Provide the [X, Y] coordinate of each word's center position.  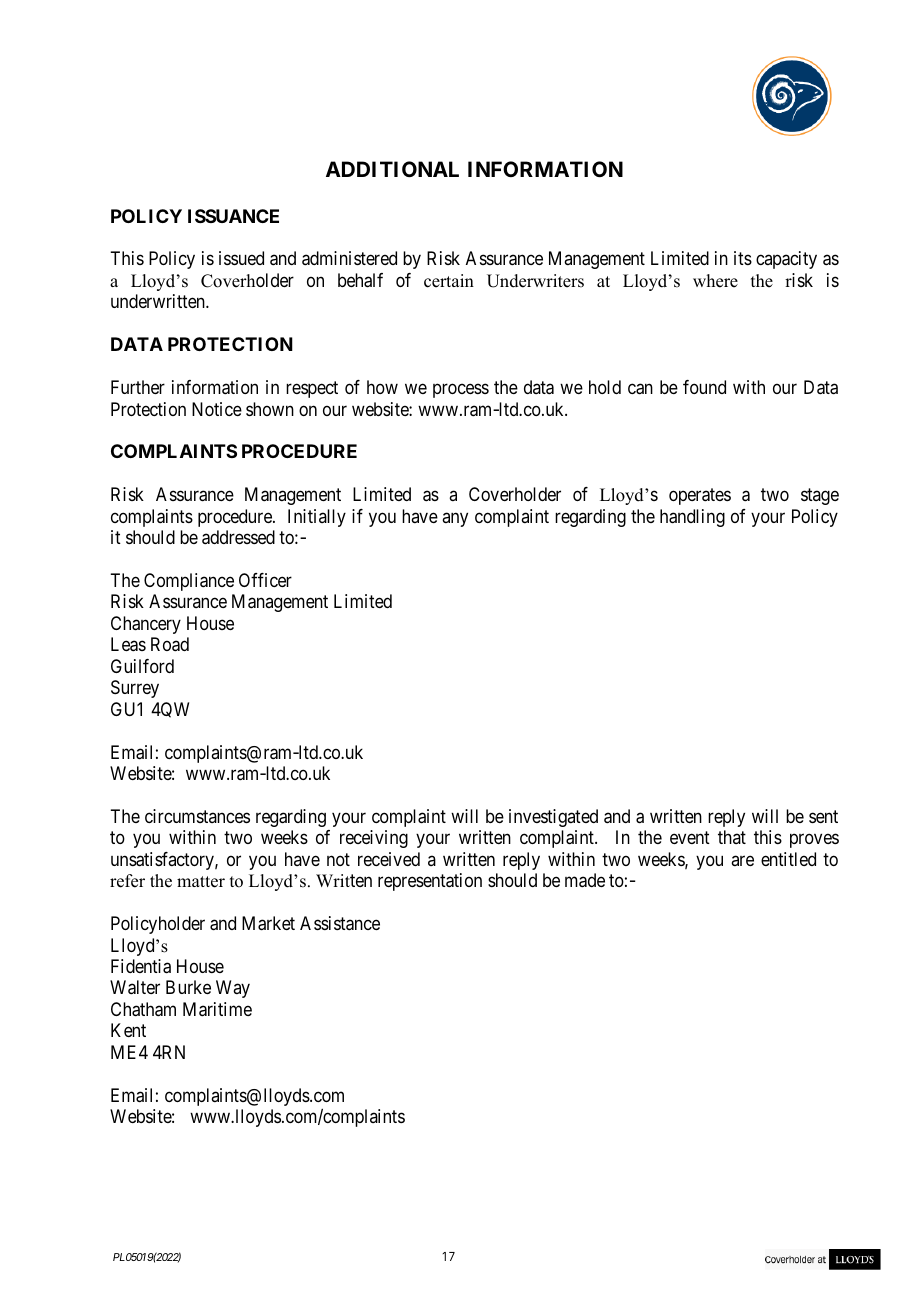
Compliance [189, 582]
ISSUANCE [233, 216]
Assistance [340, 923]
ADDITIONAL [392, 169]
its [743, 258]
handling [692, 518]
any [455, 519]
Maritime [217, 1009]
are [742, 860]
